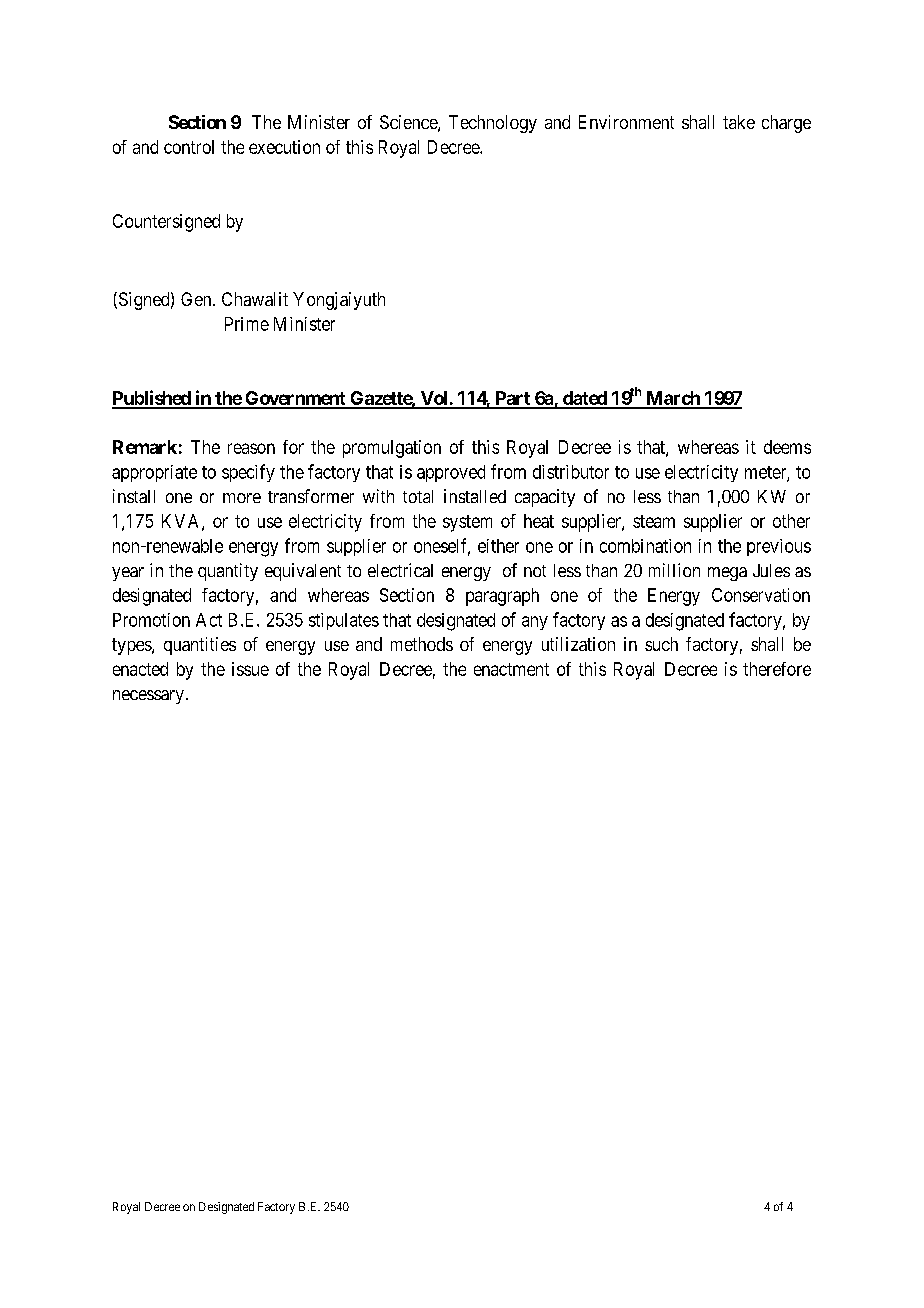  I want to click on take, so click(739, 122).
